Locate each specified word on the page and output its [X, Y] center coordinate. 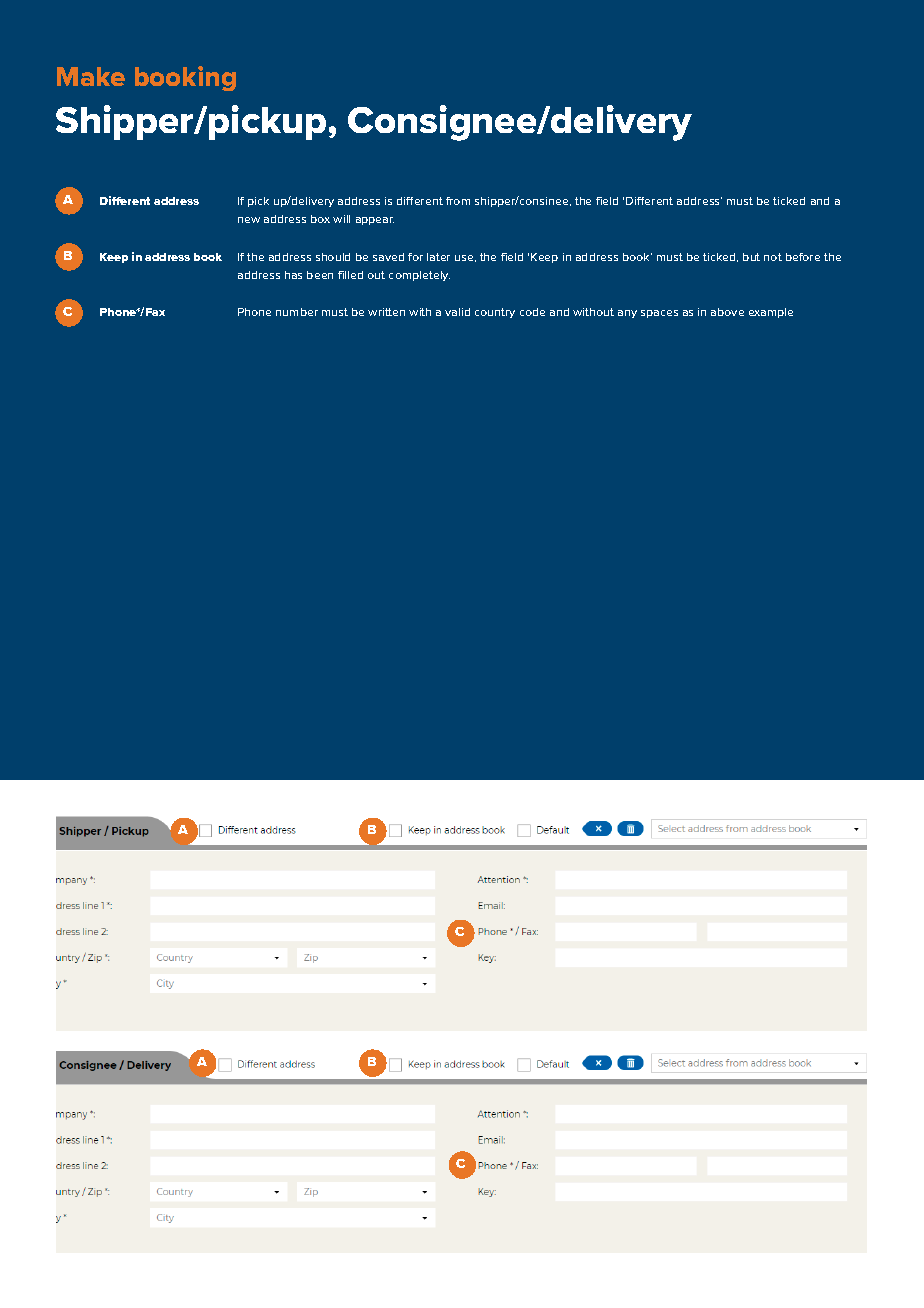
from [458, 201]
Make [91, 76]
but [751, 257]
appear [375, 221]
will [341, 219]
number [297, 312]
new [249, 220]
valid [457, 312]
